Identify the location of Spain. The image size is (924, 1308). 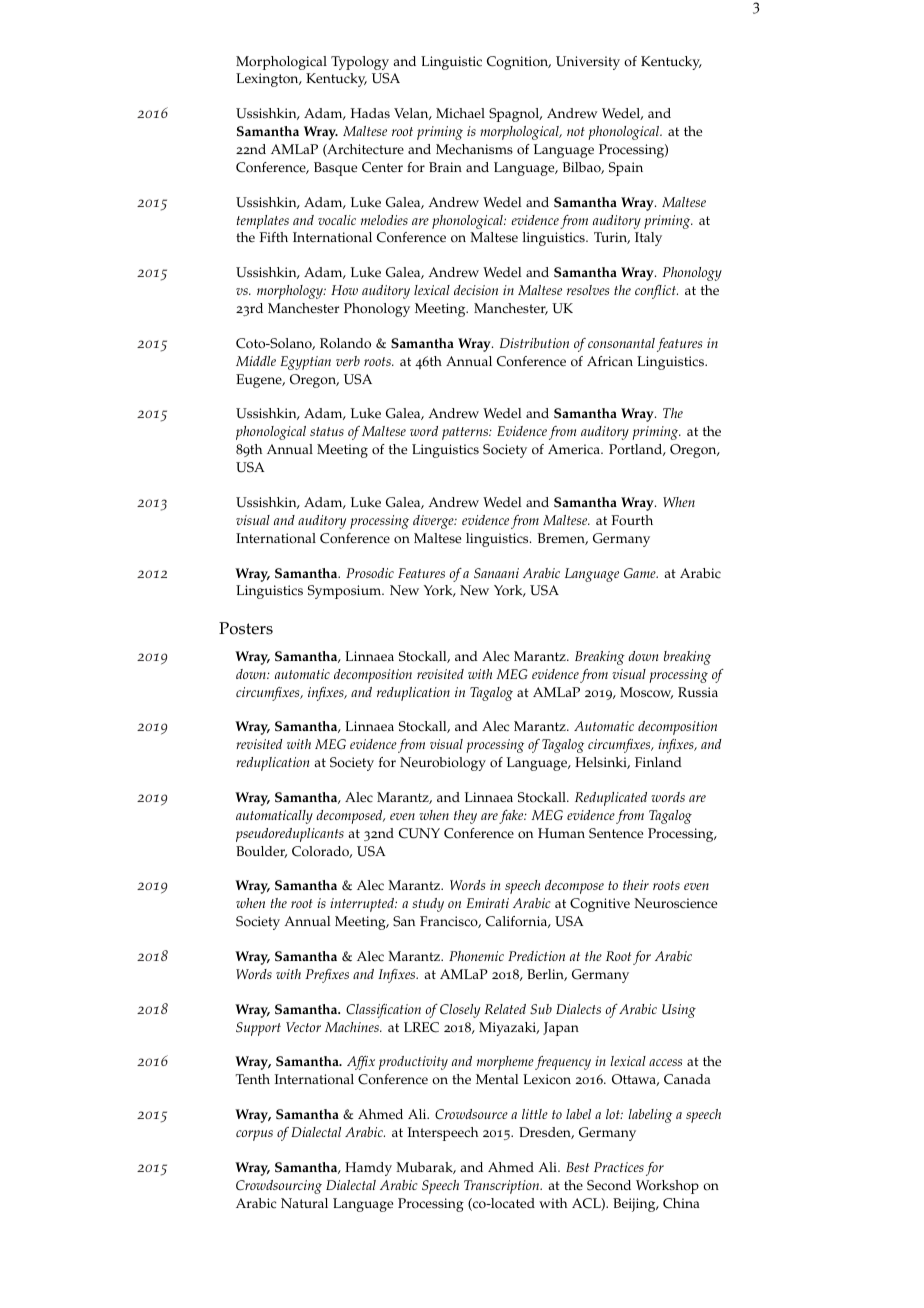
(626, 169).
